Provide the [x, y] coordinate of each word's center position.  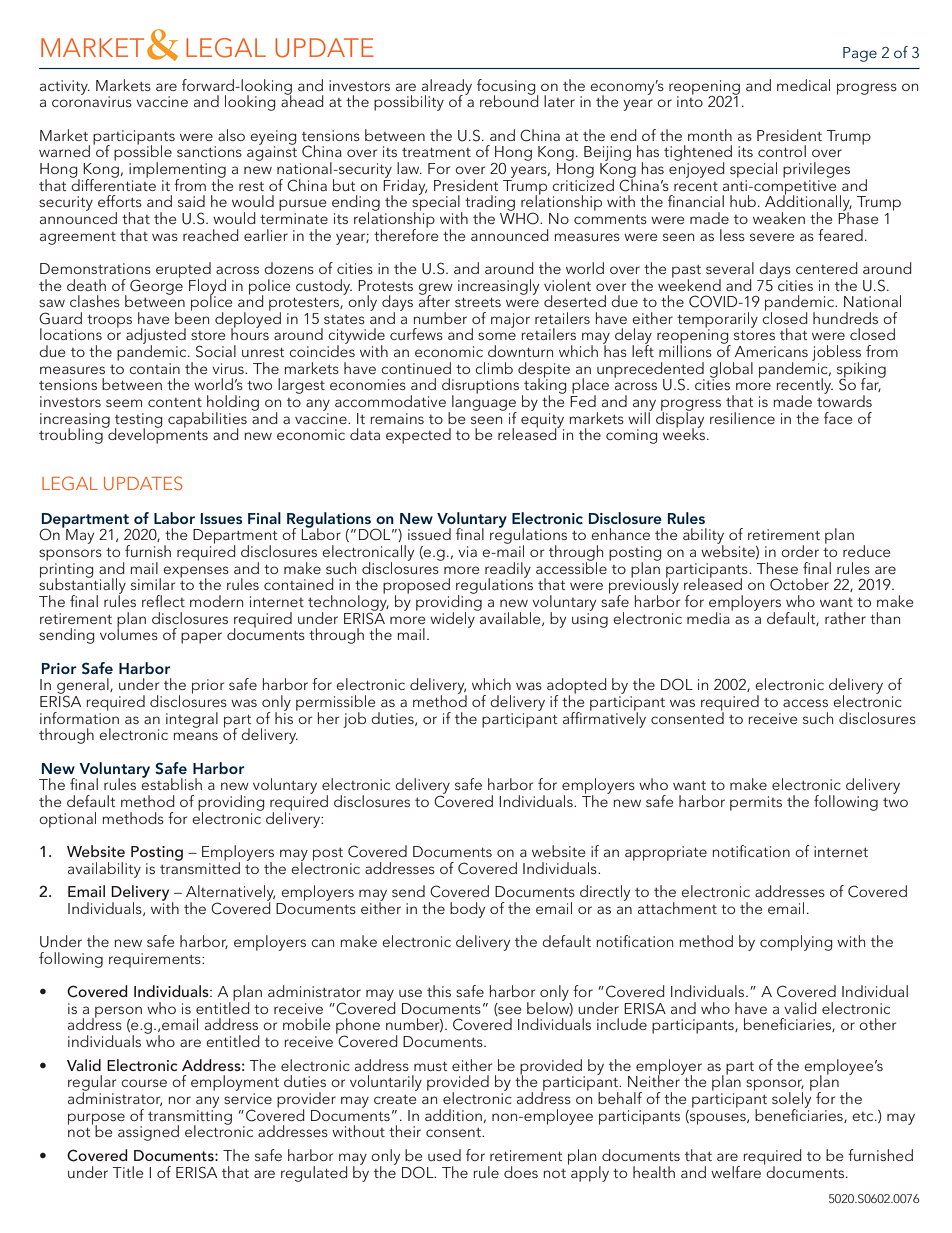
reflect [163, 601]
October [799, 584]
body [467, 910]
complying [796, 943]
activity [65, 87]
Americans [771, 351]
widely [453, 618]
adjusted [156, 337]
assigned [148, 1133]
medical [803, 85]
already [446, 88]
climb [494, 368]
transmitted [200, 866]
